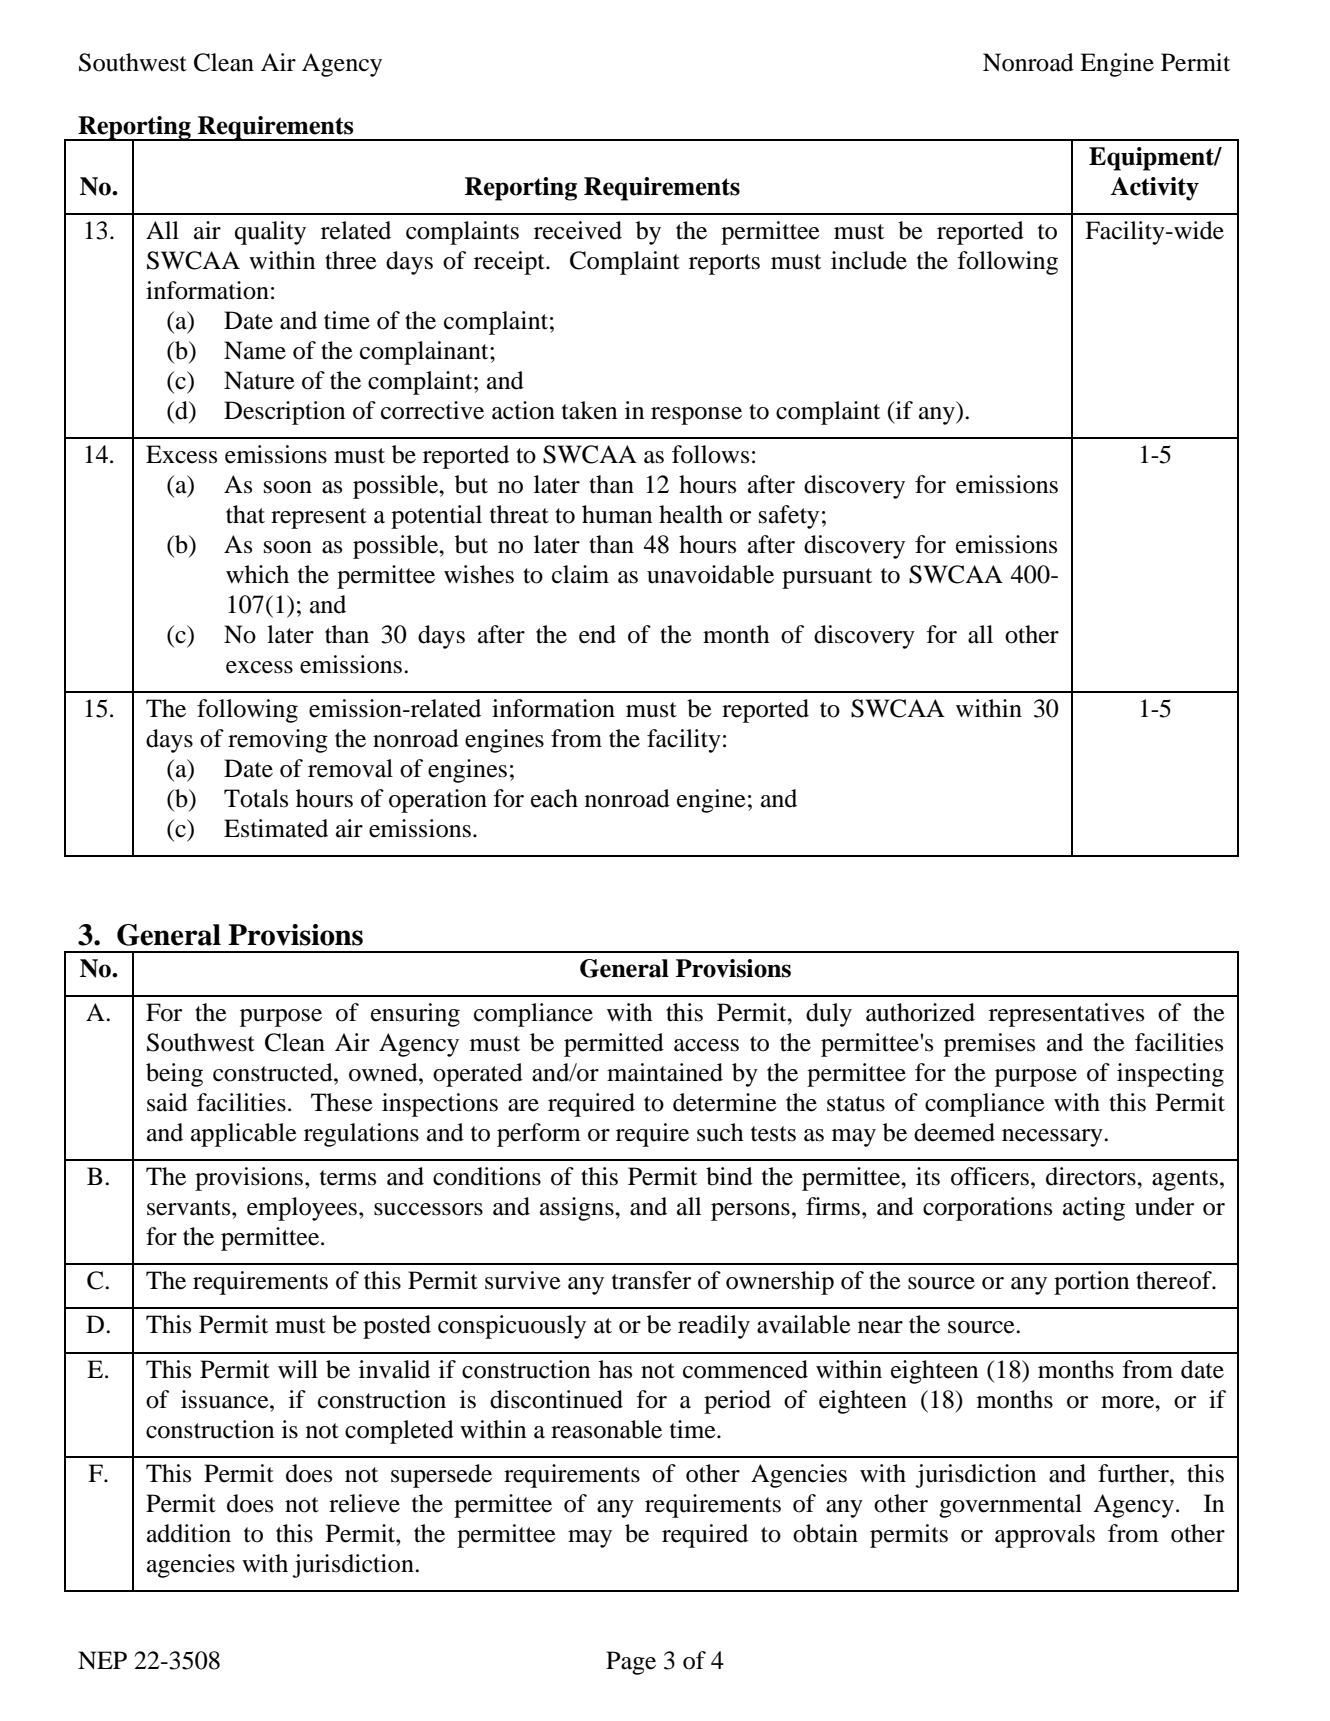 The image size is (1330, 1721). I want to click on received, so click(578, 230).
